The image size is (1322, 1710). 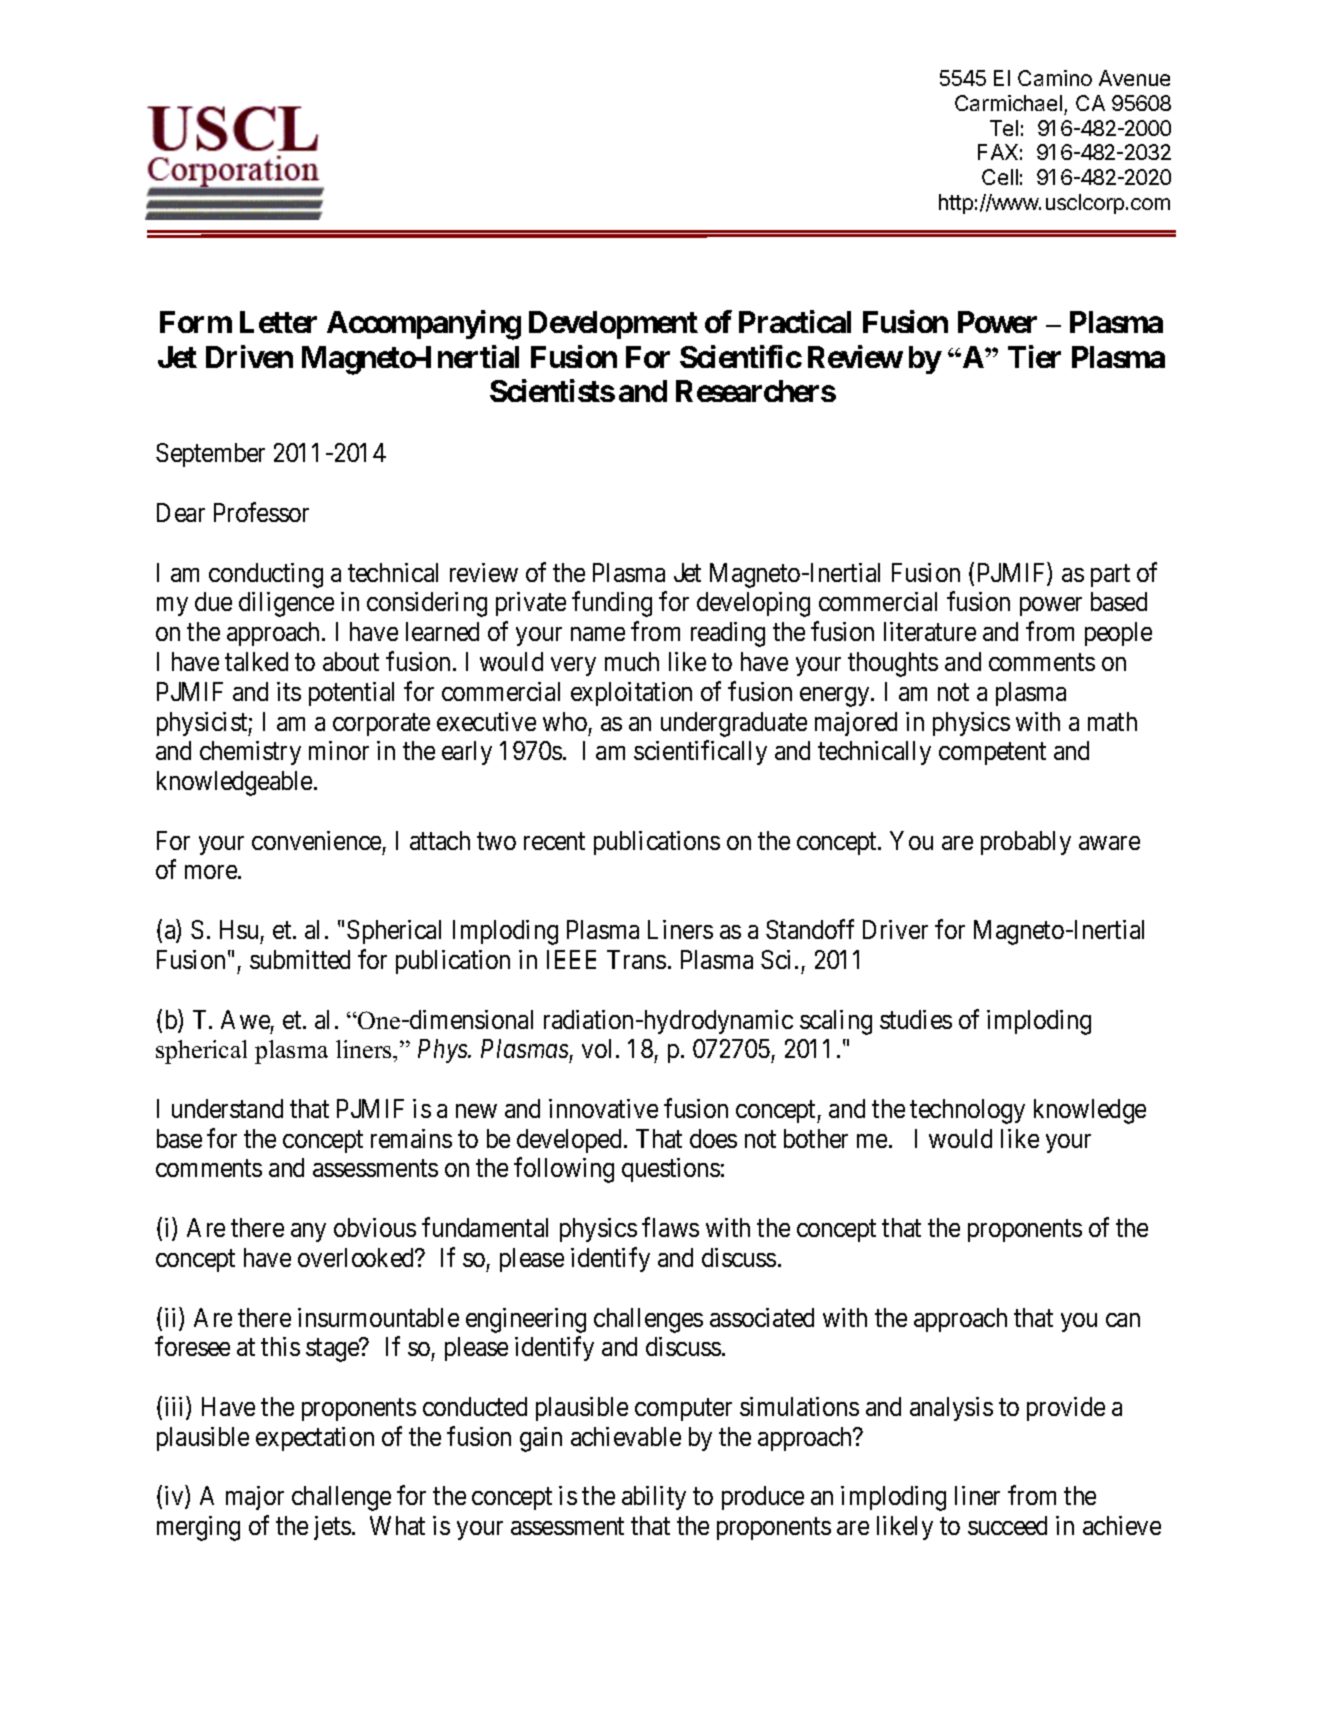 What do you see at coordinates (300, 959) in the image?
I see `submitted` at bounding box center [300, 959].
